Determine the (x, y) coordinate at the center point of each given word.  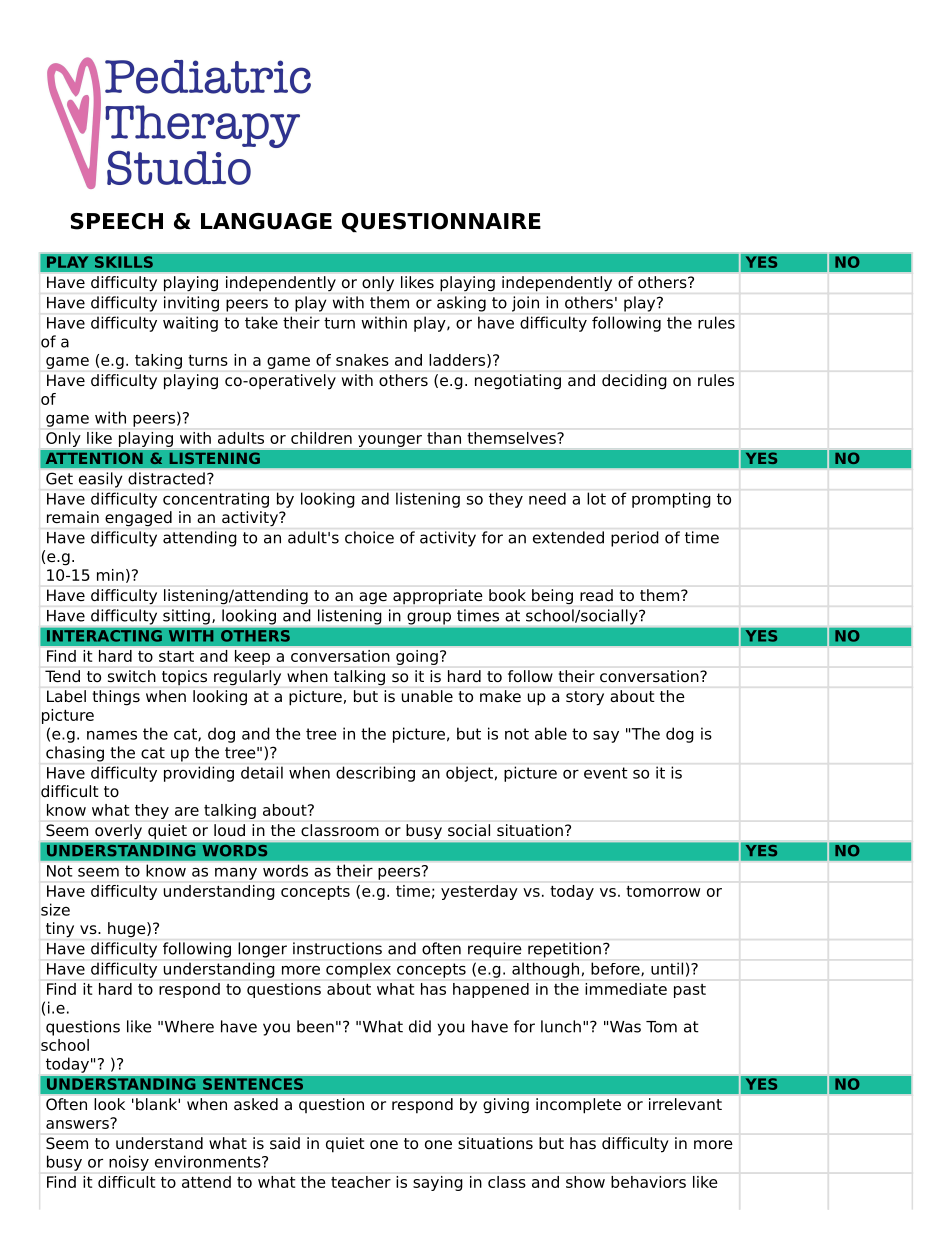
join (525, 304)
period (635, 539)
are (187, 811)
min (110, 575)
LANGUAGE (266, 221)
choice (369, 537)
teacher (361, 1182)
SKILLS (123, 262)
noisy (129, 1163)
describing (375, 774)
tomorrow (663, 891)
